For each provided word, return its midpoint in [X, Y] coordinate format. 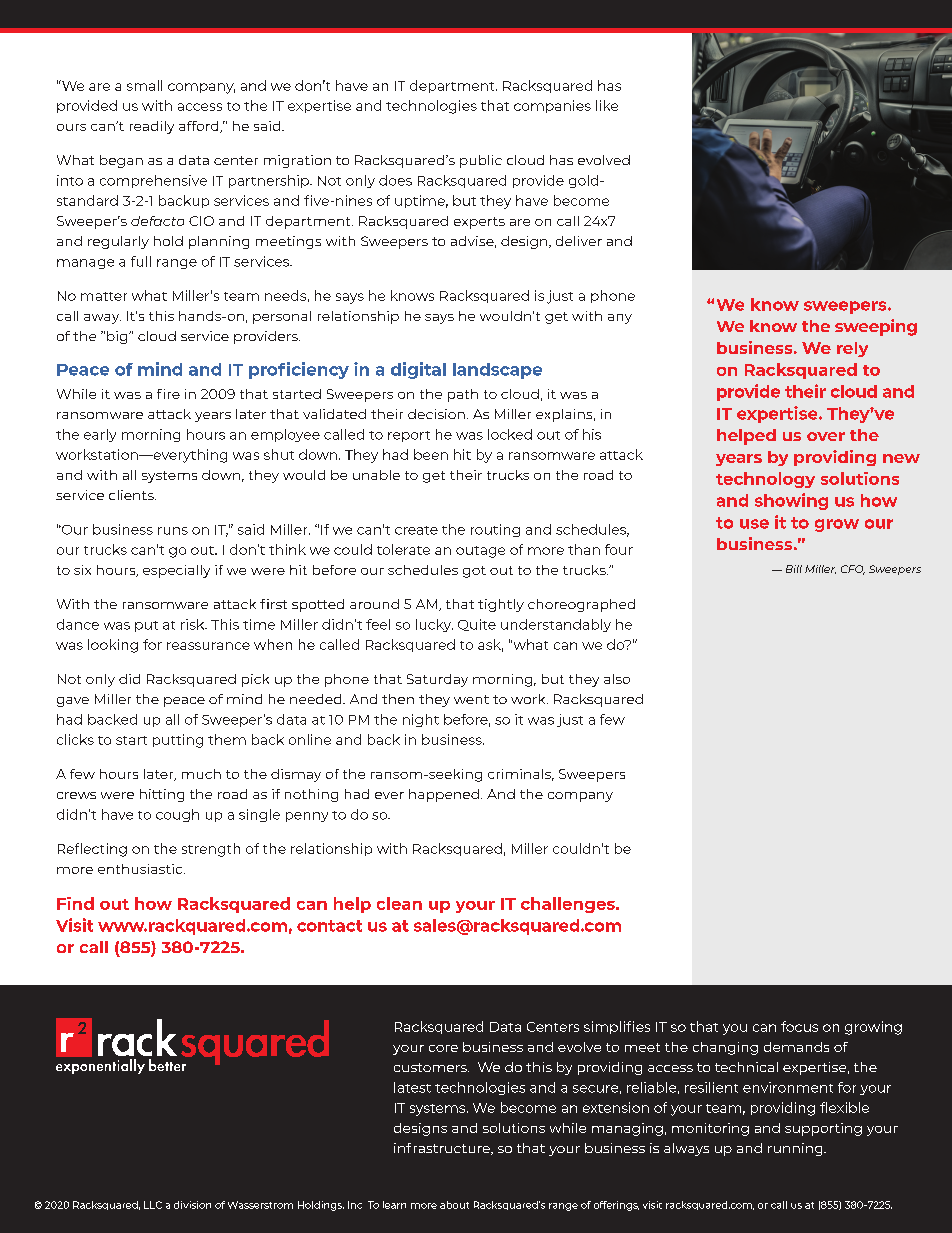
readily [152, 127]
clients [132, 495]
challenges [569, 905]
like [607, 105]
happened [444, 795]
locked [510, 434]
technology [765, 480]
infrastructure [443, 1149]
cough [177, 815]
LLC [153, 1205]
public [481, 161]
